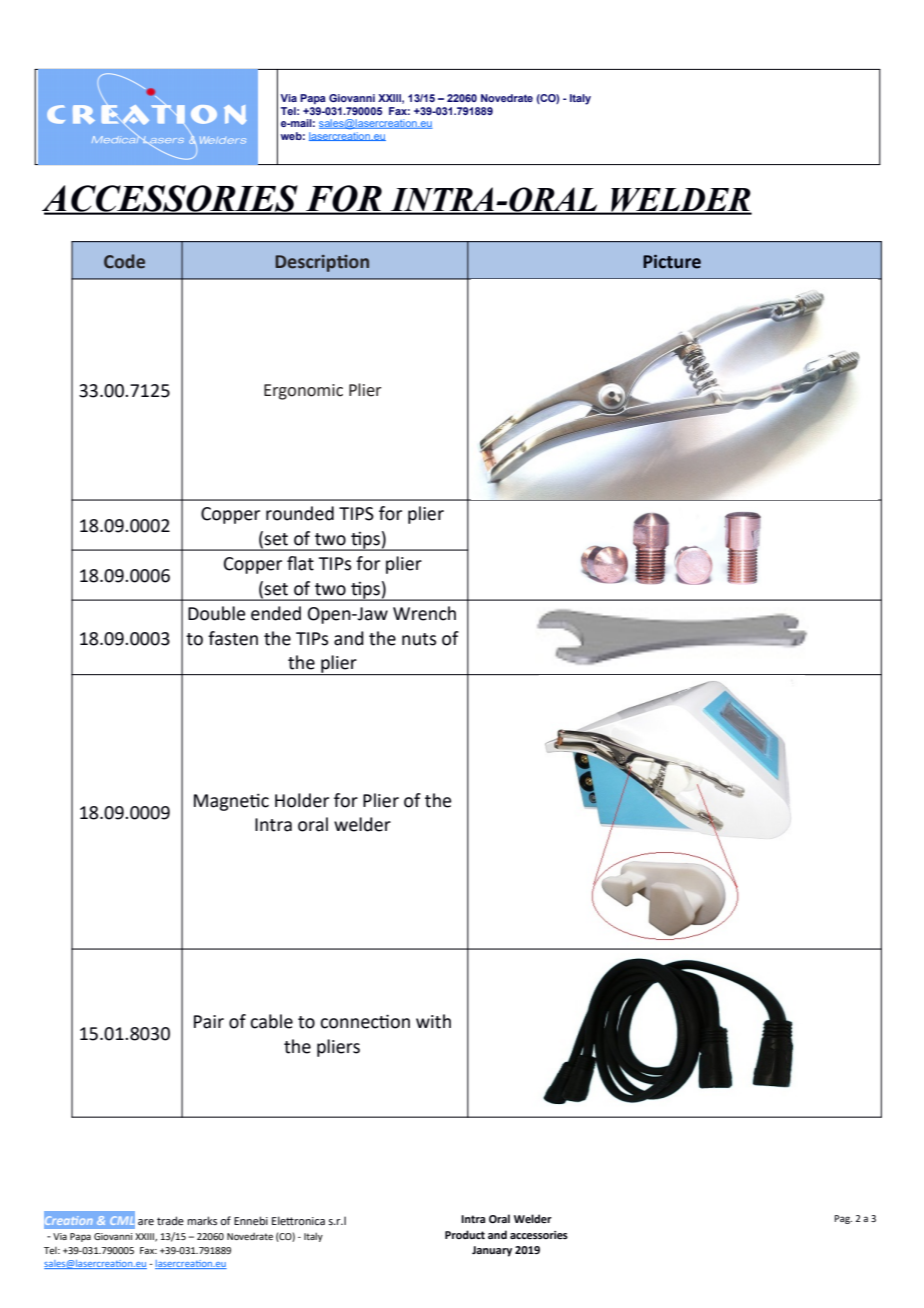 This document has height=1308, width=924. Describe the element at coordinates (843, 1219) in the document. I see `Pag` at that location.
